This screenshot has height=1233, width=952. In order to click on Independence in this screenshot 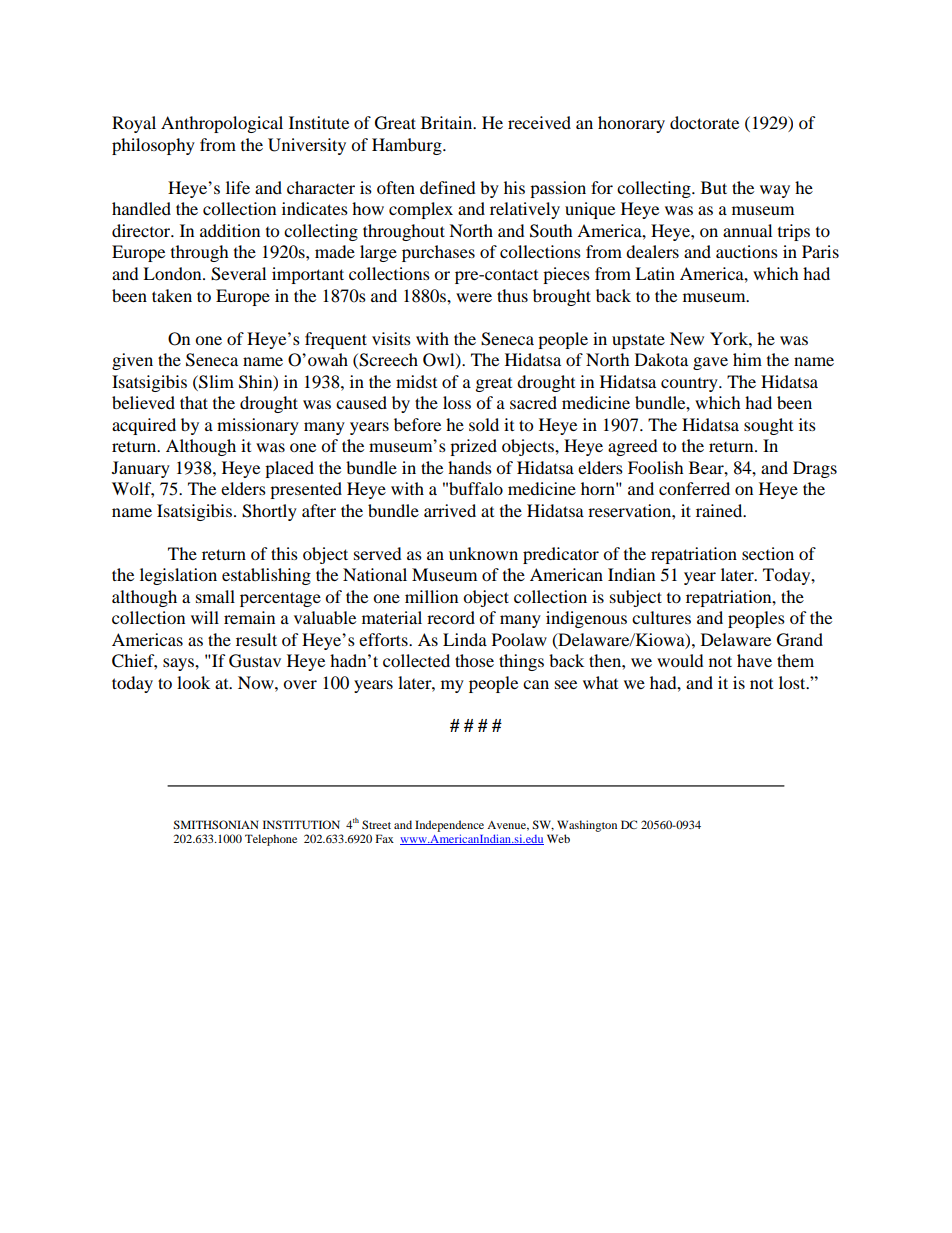, I will do `click(449, 826)`.
